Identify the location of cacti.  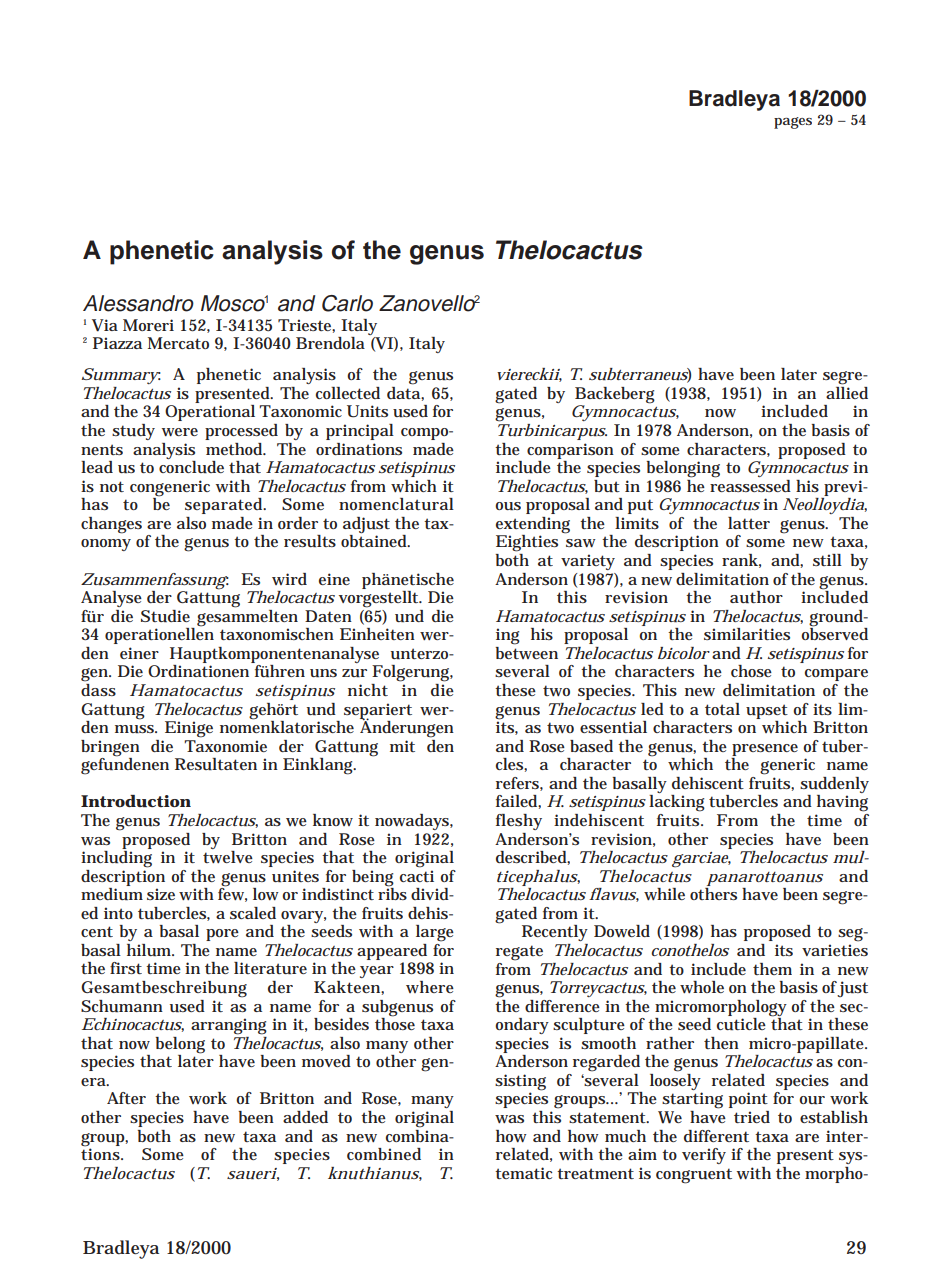
(417, 876).
